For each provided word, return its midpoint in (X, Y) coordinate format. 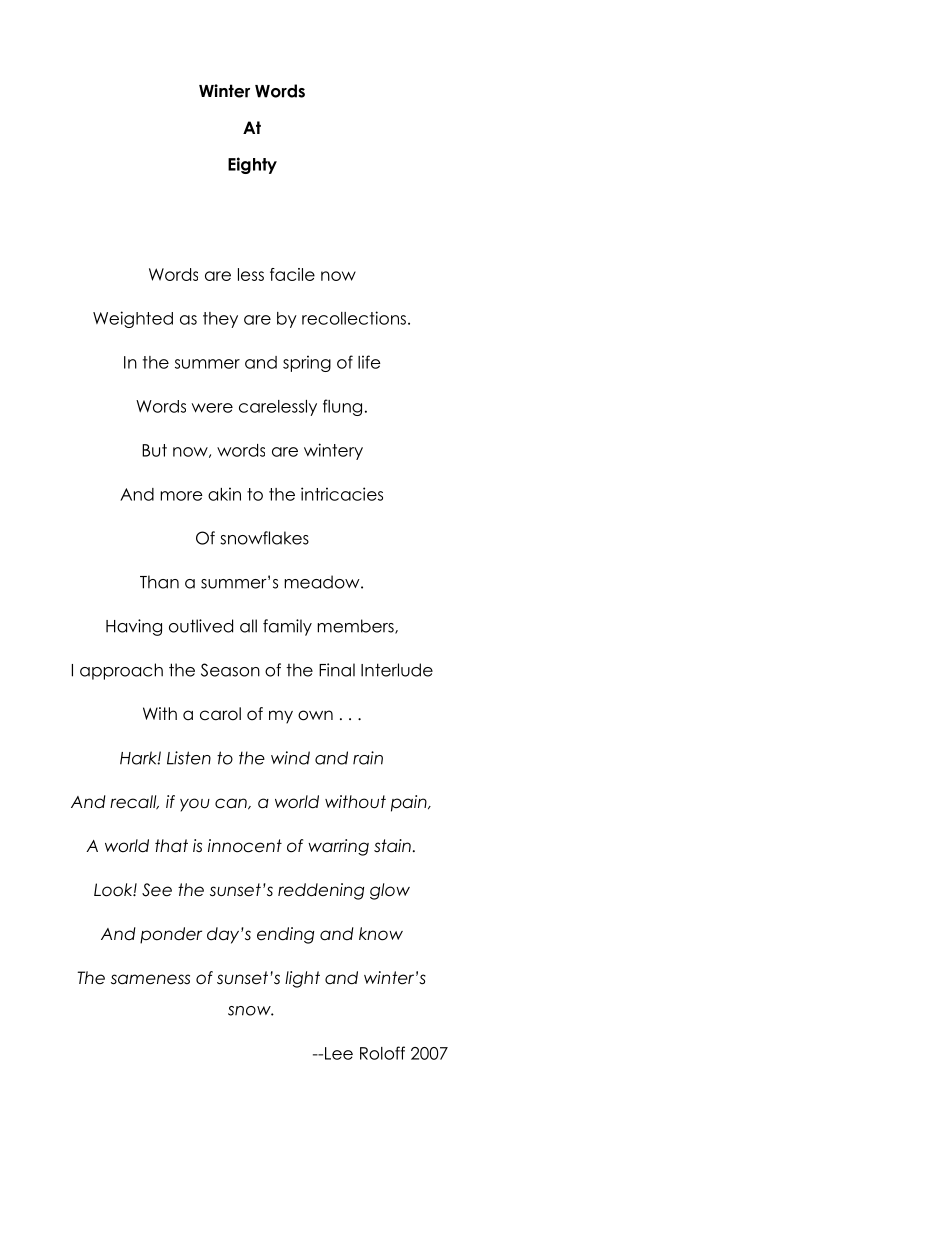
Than (159, 582)
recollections (354, 318)
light (302, 979)
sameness (150, 979)
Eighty (252, 165)
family (287, 627)
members (356, 626)
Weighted (133, 319)
